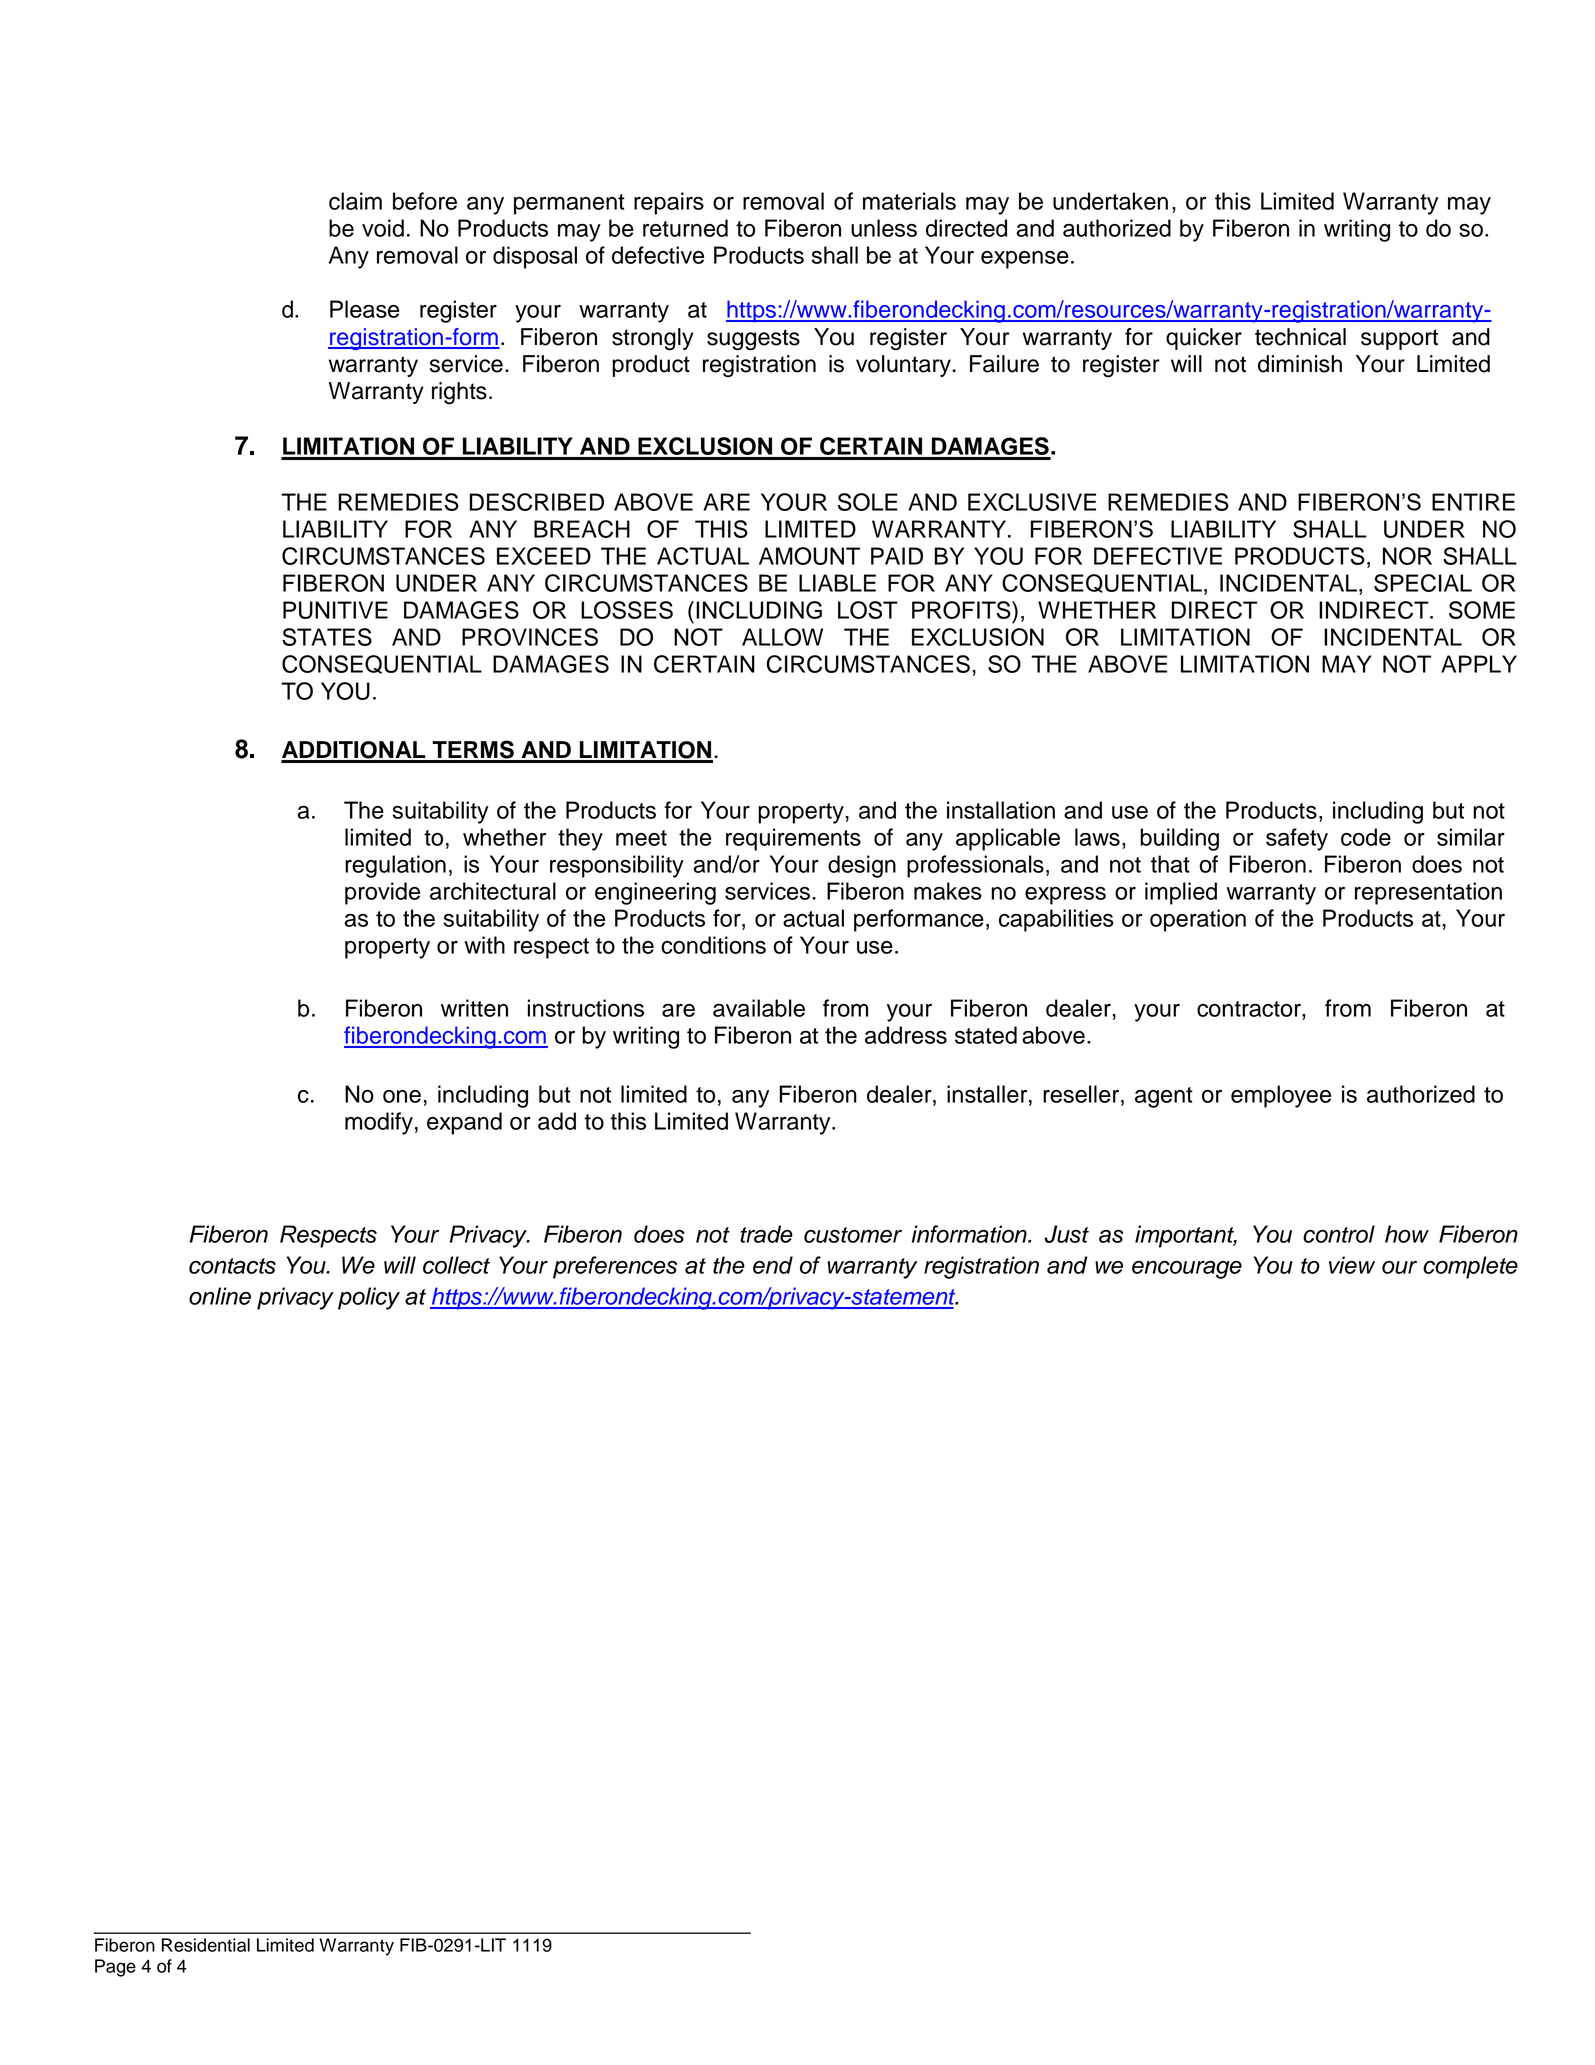  I want to click on modify, so click(379, 1123).
